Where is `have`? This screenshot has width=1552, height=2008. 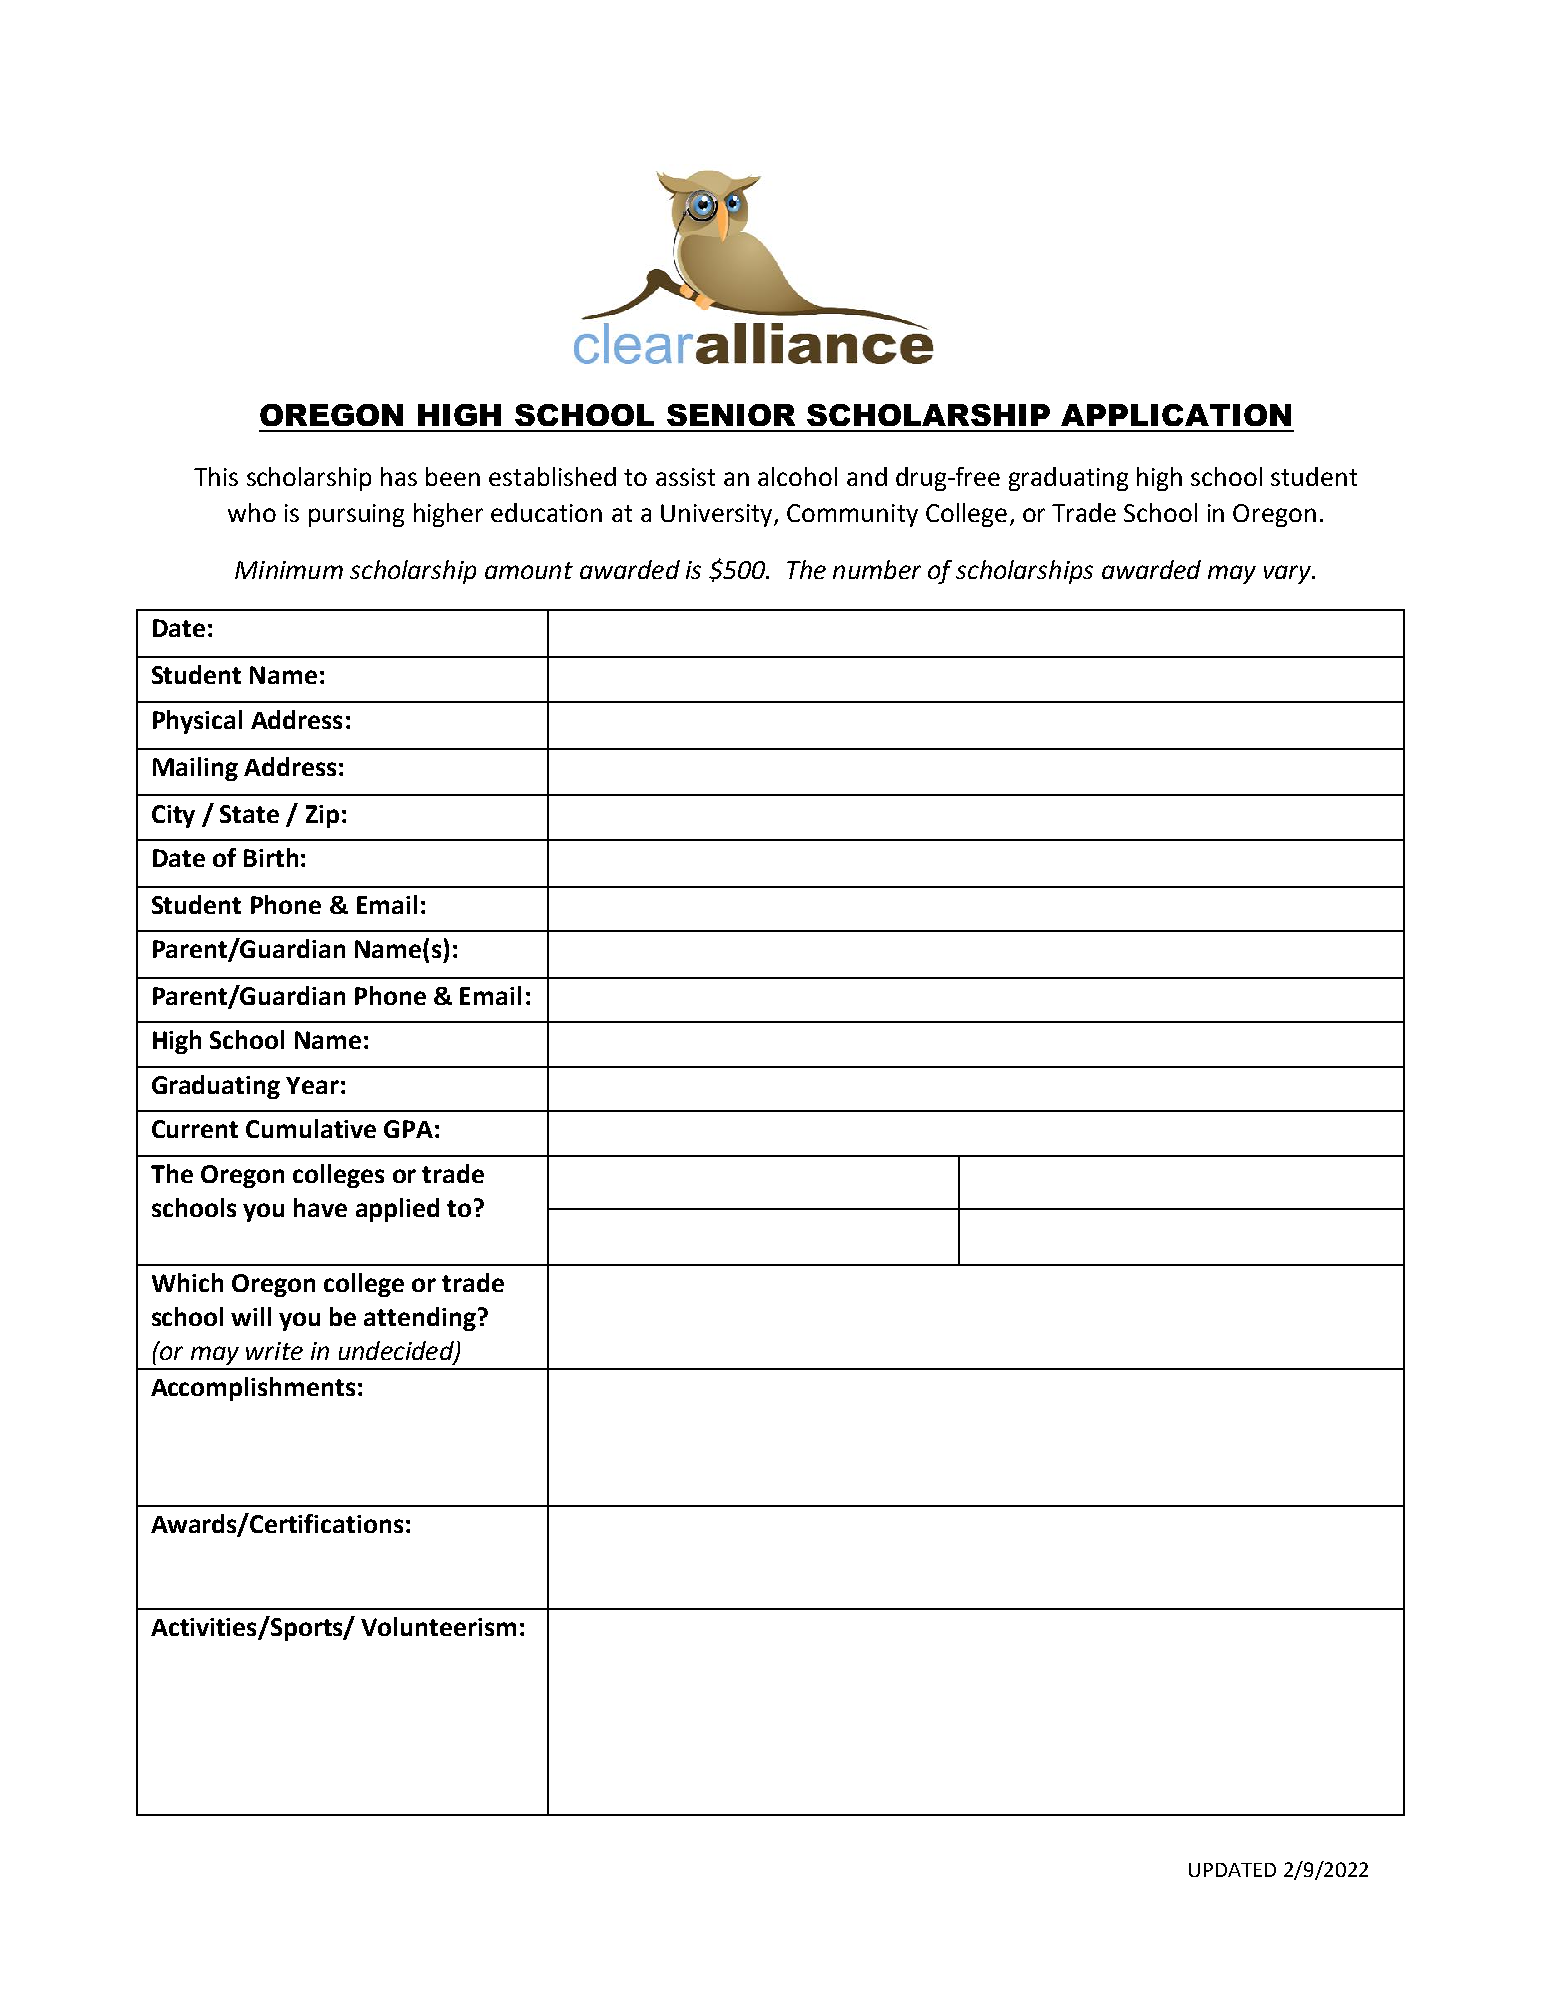 have is located at coordinates (320, 1207).
